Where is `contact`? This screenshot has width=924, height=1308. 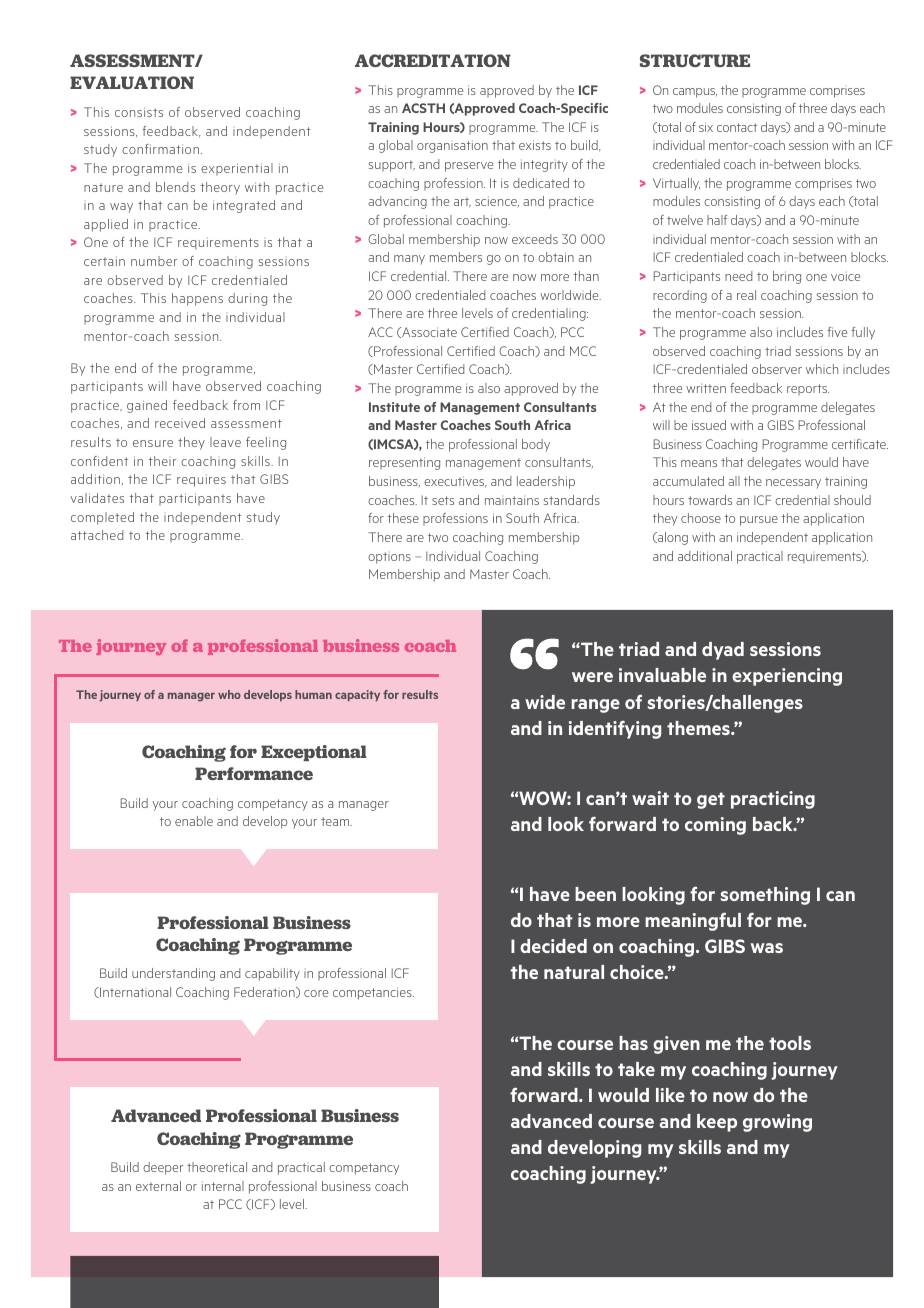
contact is located at coordinates (737, 127).
